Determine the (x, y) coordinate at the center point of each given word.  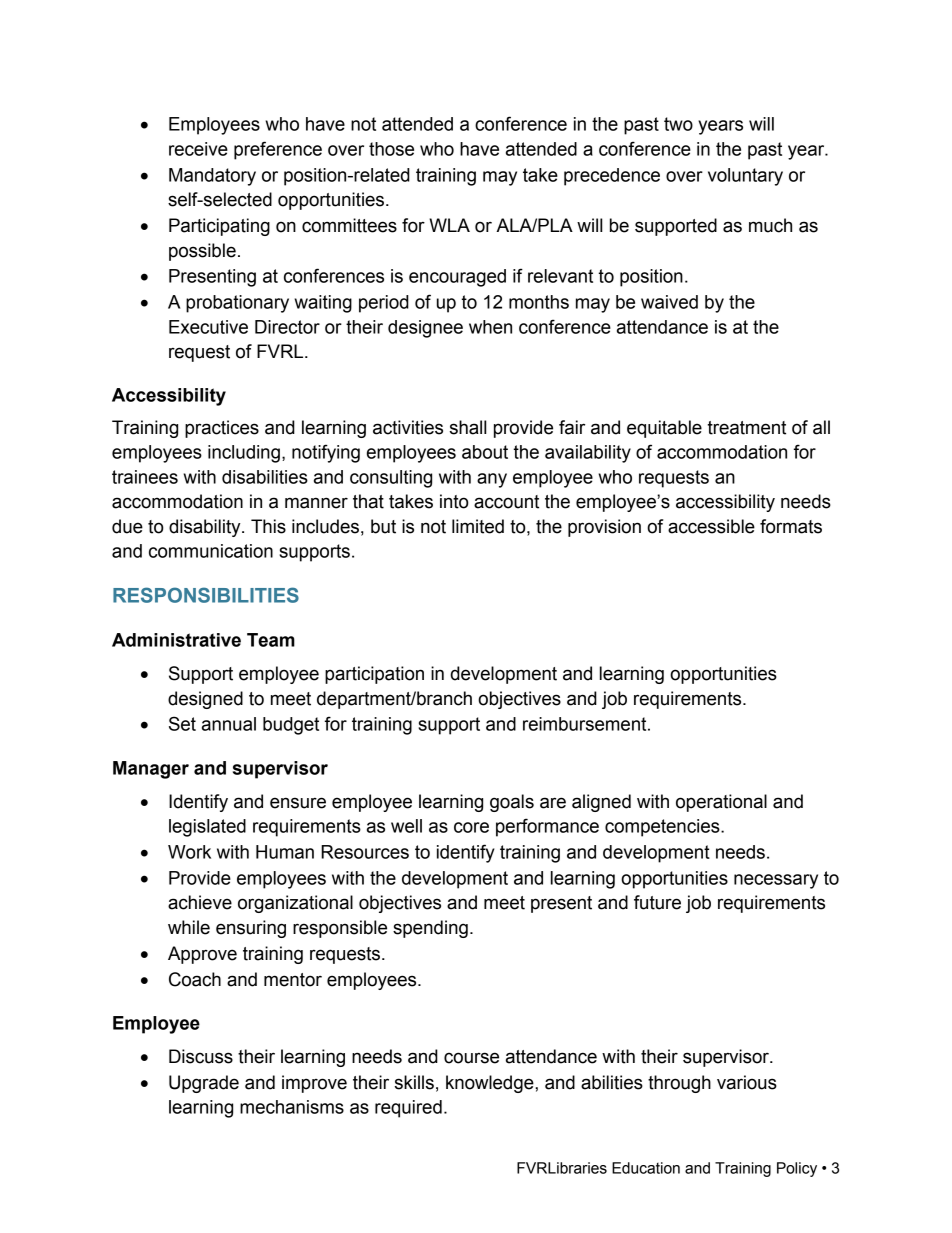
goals (512, 803)
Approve (202, 955)
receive (198, 149)
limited (478, 526)
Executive (208, 327)
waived (669, 302)
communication (211, 551)
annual (229, 724)
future (657, 902)
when (490, 327)
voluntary (745, 177)
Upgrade (204, 1084)
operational (721, 803)
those (391, 149)
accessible (711, 526)
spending (430, 929)
